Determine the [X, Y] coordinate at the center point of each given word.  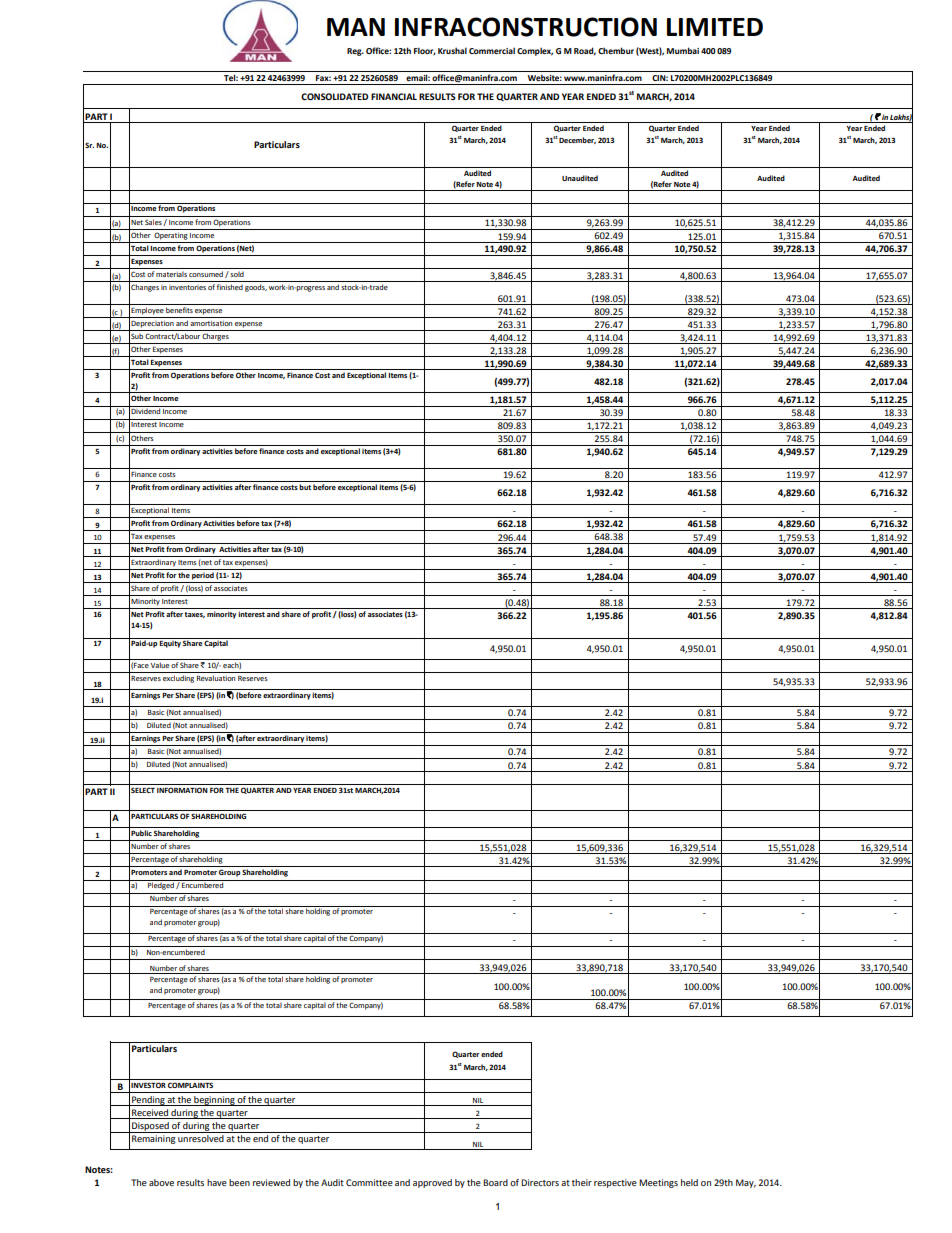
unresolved [201, 1138]
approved [432, 1183]
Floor [425, 51]
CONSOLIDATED [334, 96]
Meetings [658, 1183]
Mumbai [683, 50]
